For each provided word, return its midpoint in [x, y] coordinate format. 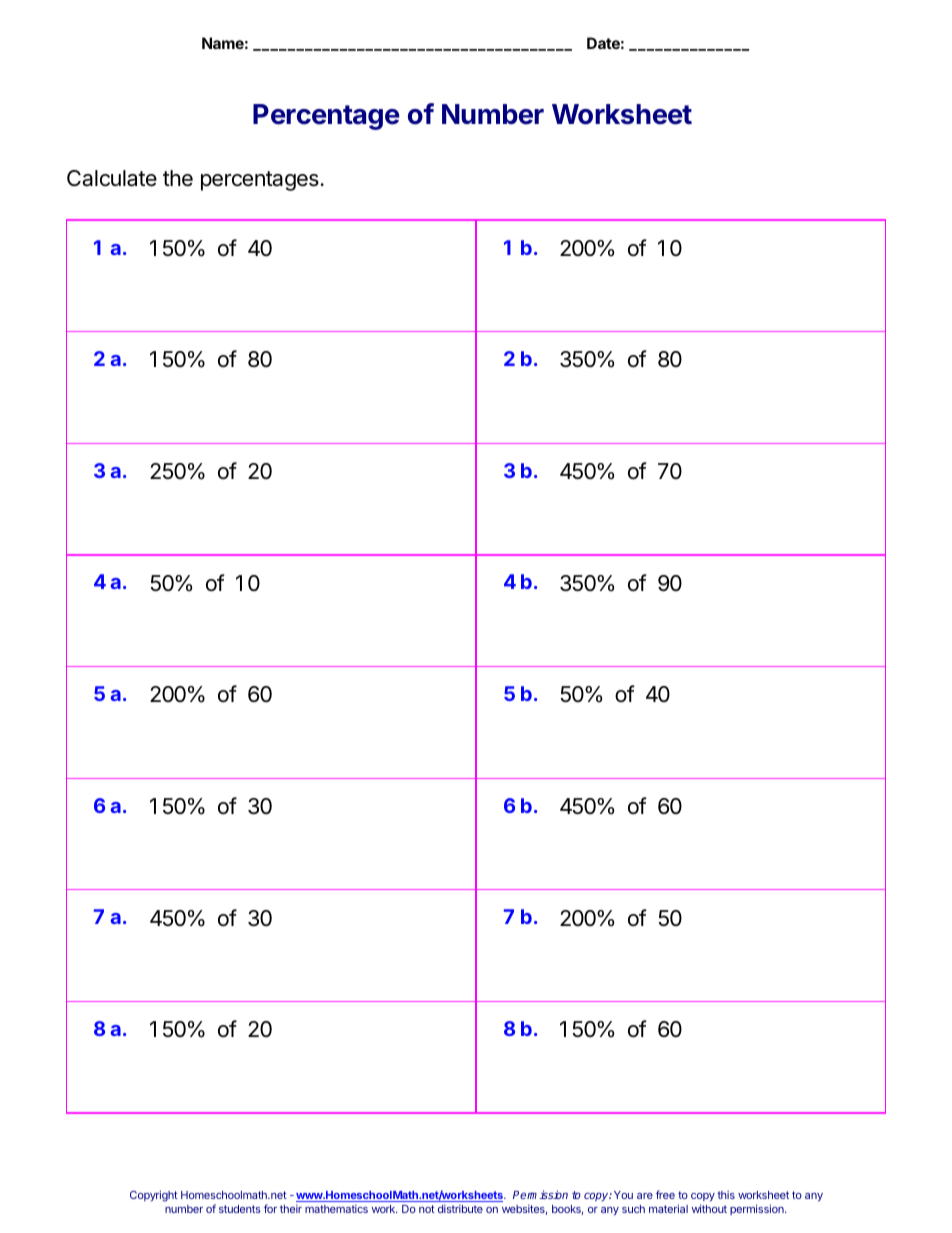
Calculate [112, 178]
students [240, 1209]
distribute [460, 1209]
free [665, 1194]
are [645, 1196]
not [427, 1209]
